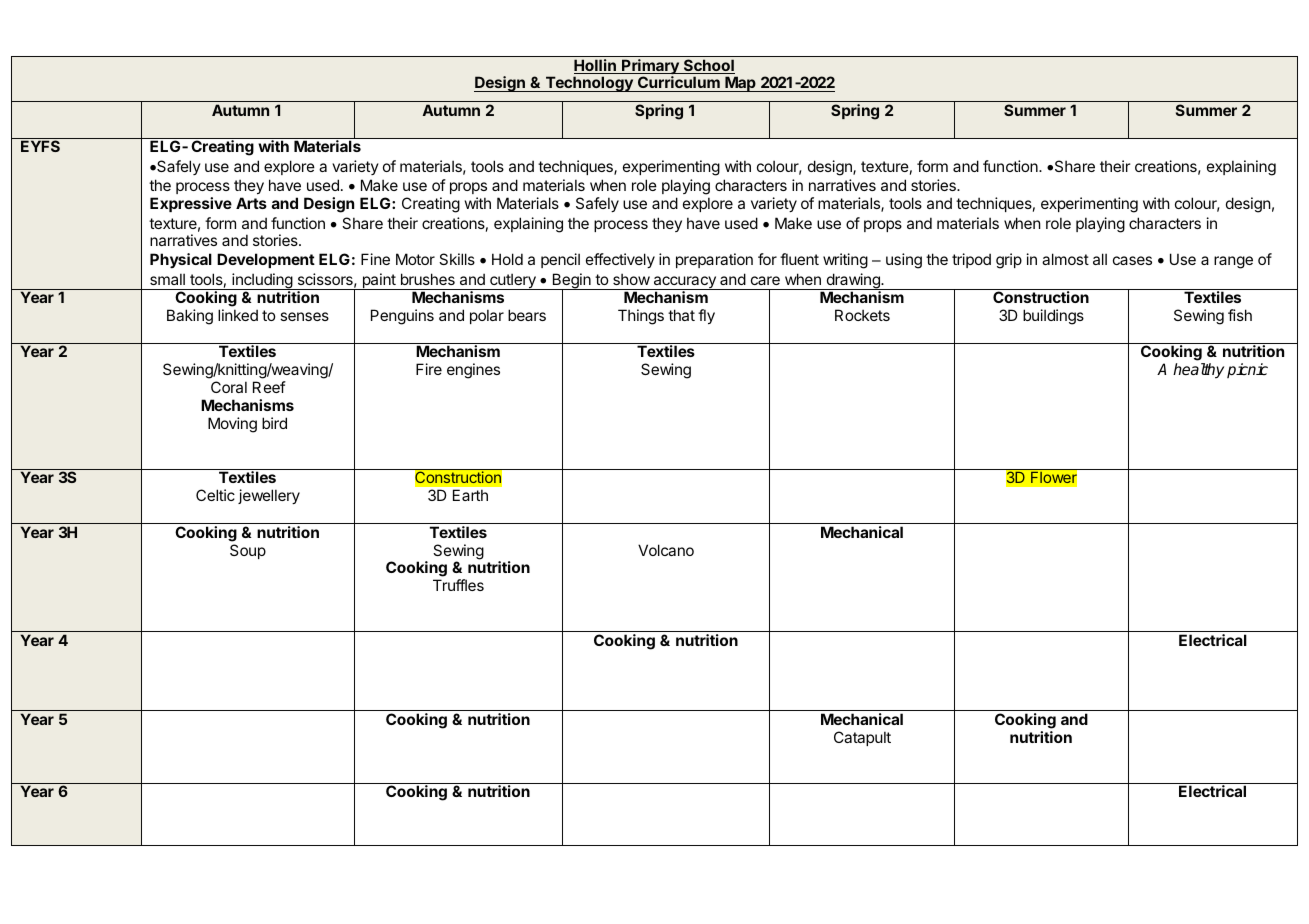  I want to click on buildings, so click(1053, 317).
